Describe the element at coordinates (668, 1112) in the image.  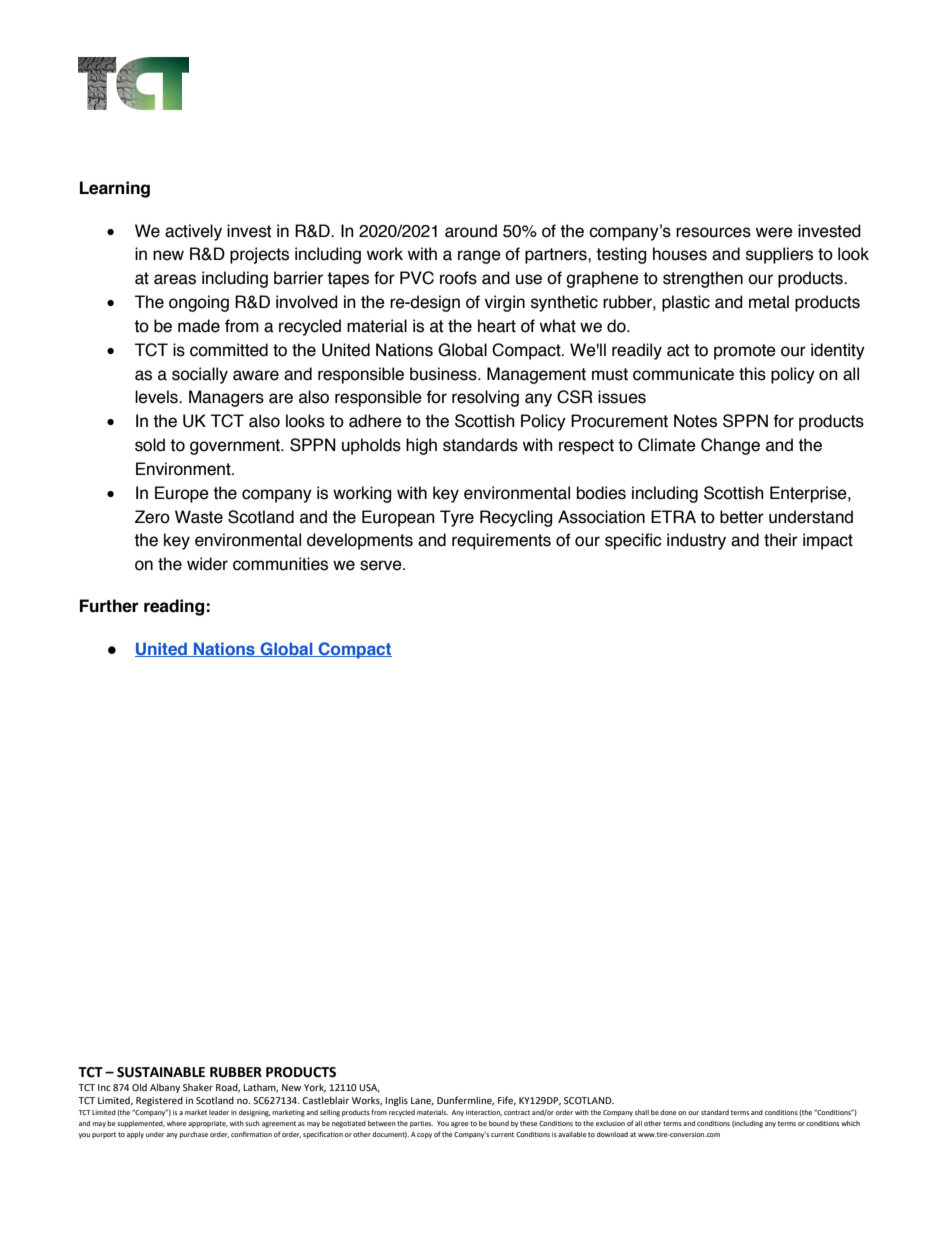
I see `done` at that location.
